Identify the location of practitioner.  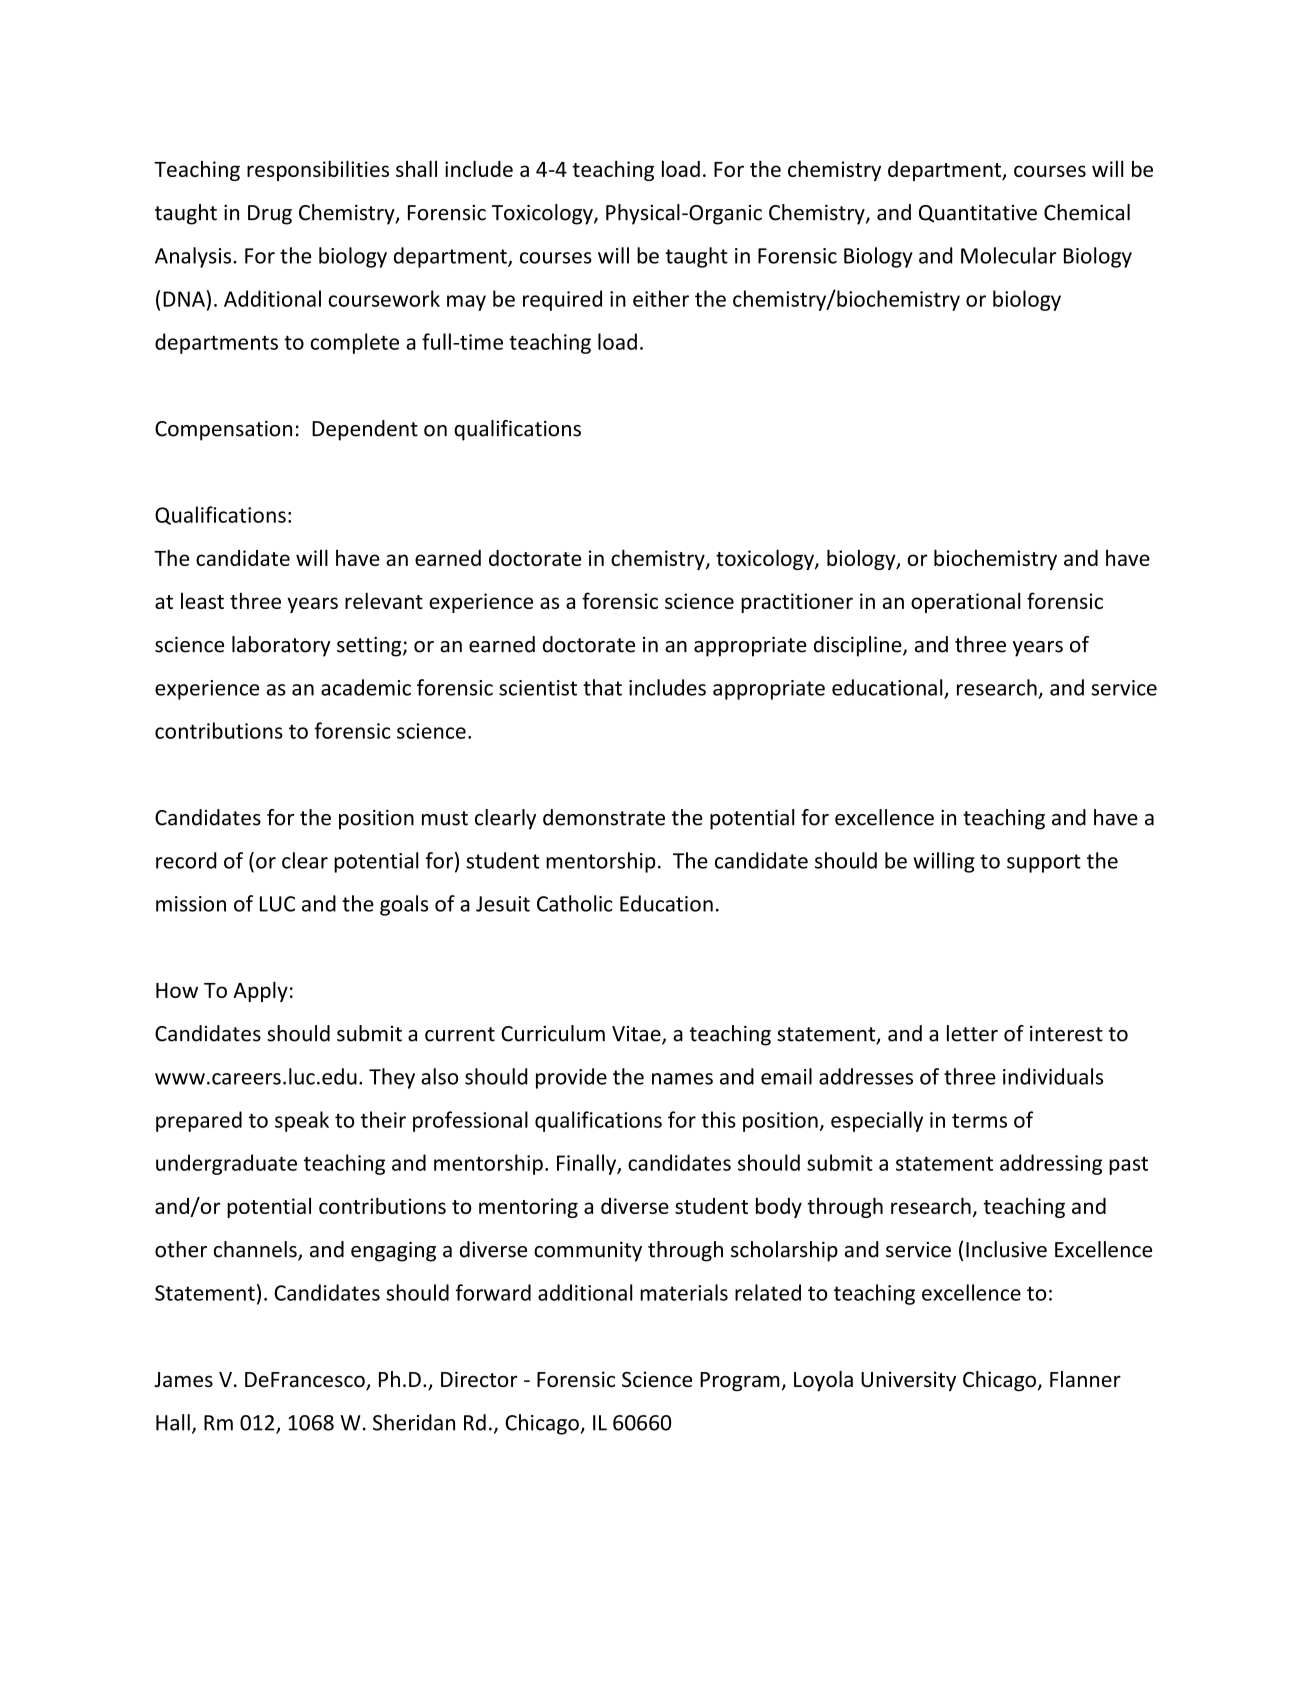
(797, 603).
